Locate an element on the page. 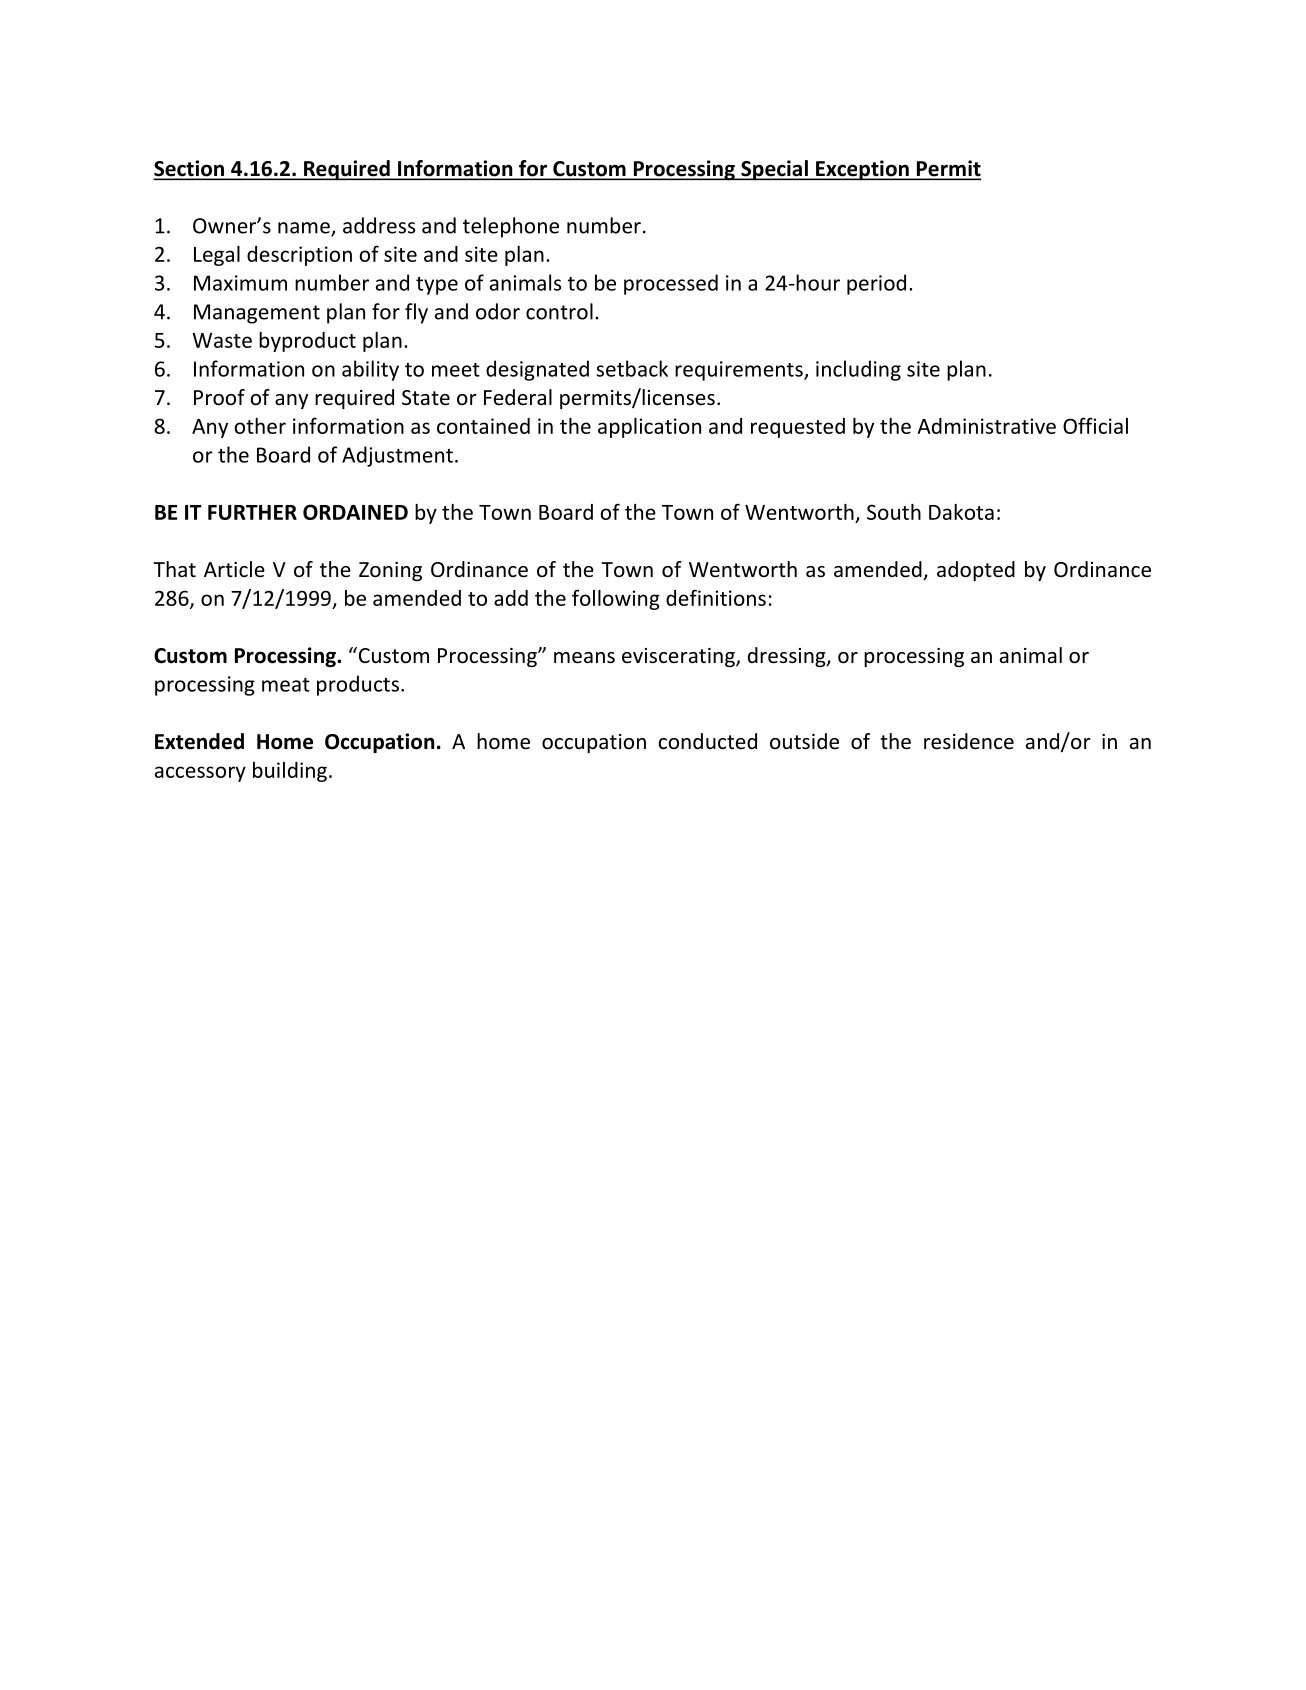 The height and width of the image is (1690, 1306). Article is located at coordinates (234, 569).
